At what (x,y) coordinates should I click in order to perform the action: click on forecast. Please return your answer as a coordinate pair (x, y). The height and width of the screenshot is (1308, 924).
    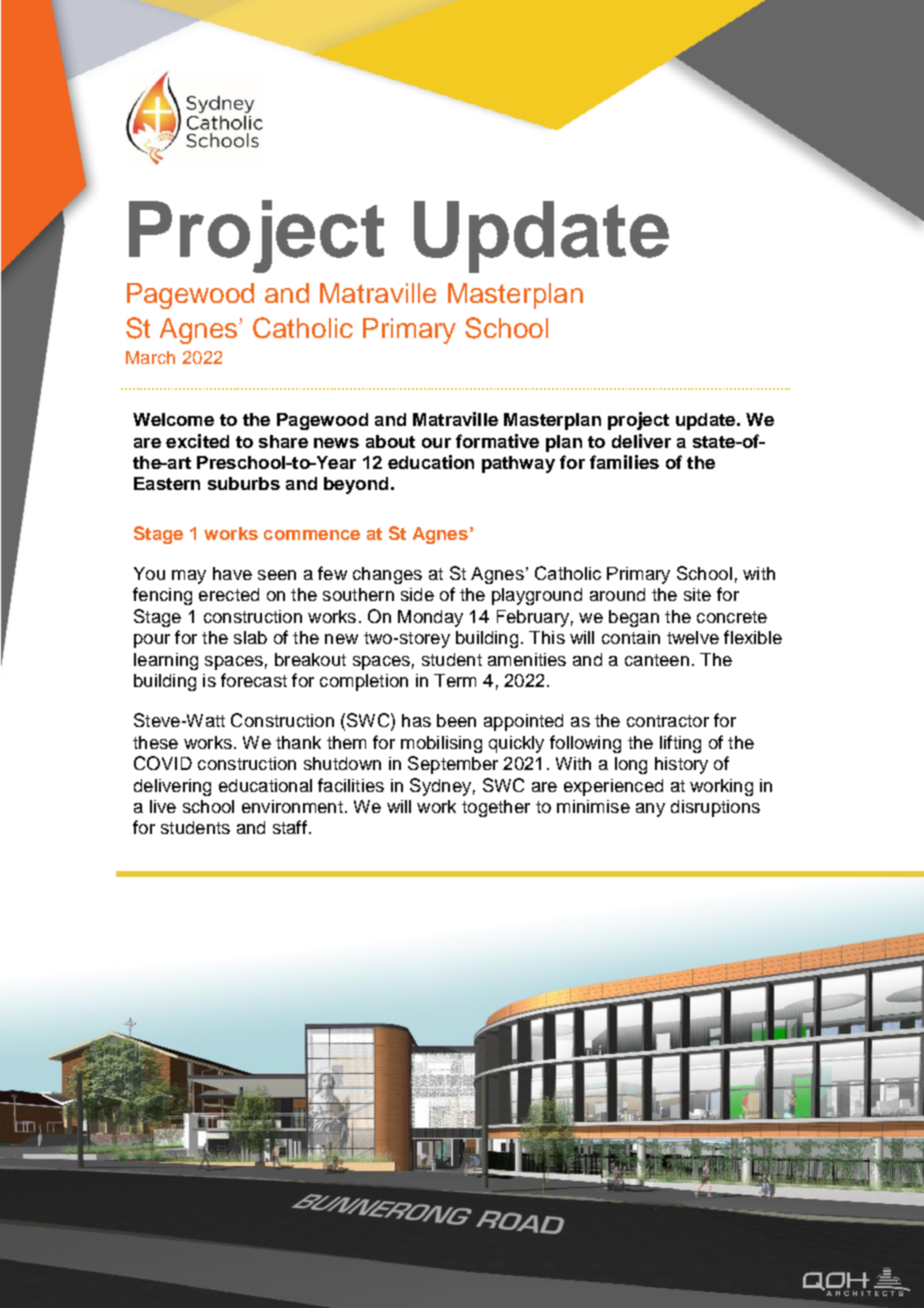
    Looking at the image, I should click on (254, 680).
